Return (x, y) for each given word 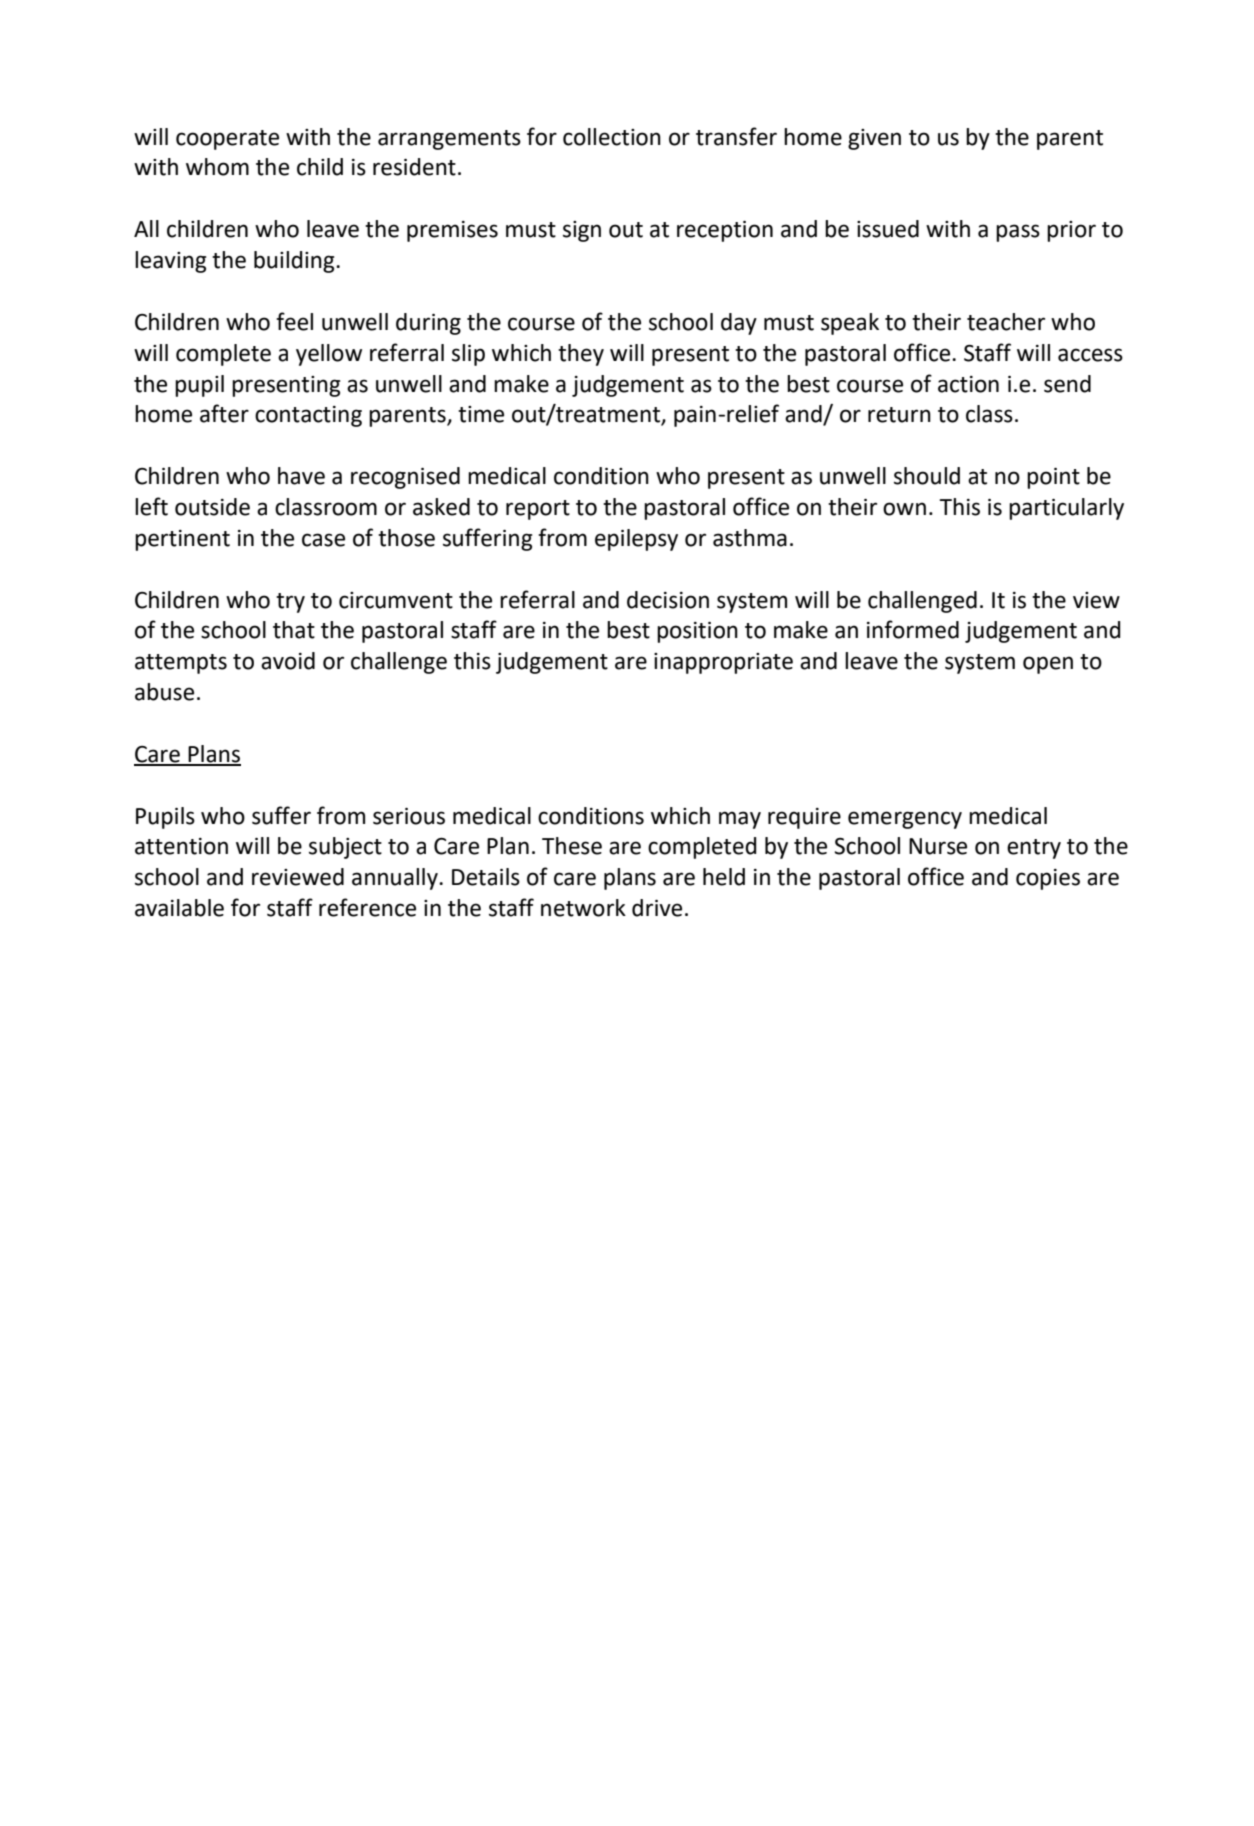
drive (657, 908)
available (179, 908)
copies (1048, 879)
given (874, 139)
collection (612, 137)
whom (217, 167)
